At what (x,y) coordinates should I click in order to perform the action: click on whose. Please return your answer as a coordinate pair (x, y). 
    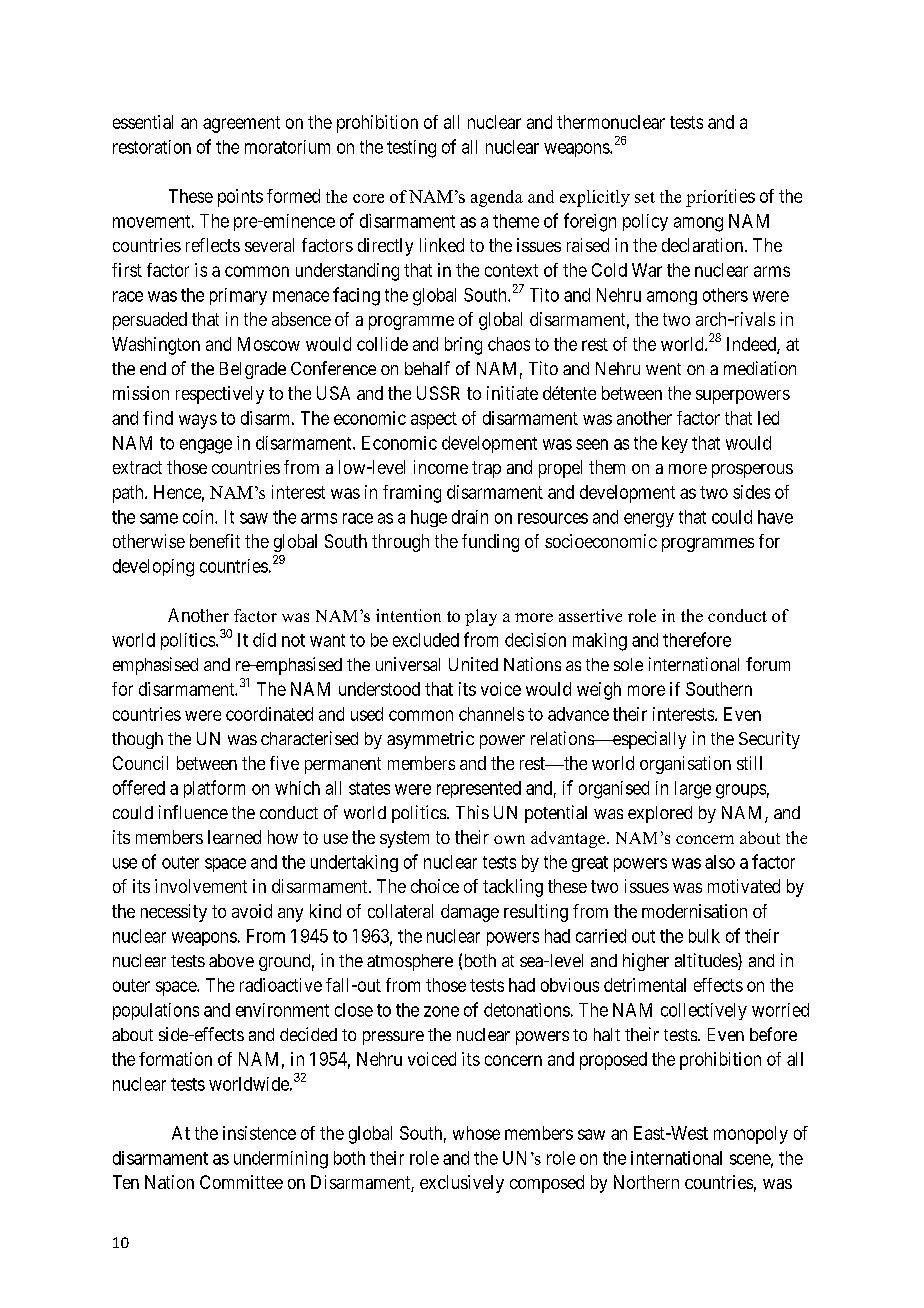
    Looking at the image, I should click on (476, 1133).
